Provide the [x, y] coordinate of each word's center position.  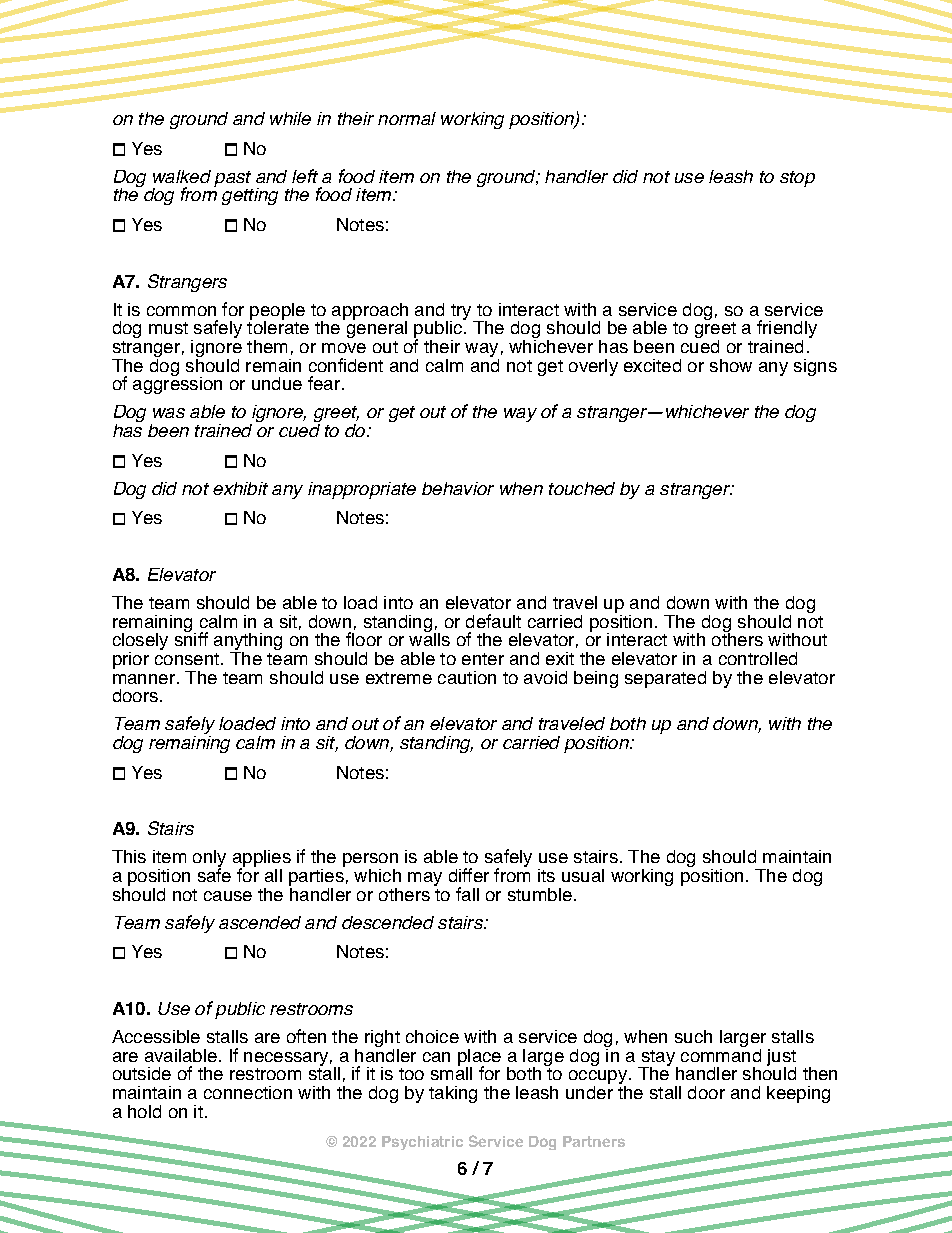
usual [583, 875]
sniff [191, 638]
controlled [758, 658]
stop [797, 179]
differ [469, 875]
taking [453, 1094]
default [493, 621]
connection [248, 1092]
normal [407, 118]
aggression [177, 384]
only [209, 860]
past [232, 179]
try [462, 313]
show [731, 365]
